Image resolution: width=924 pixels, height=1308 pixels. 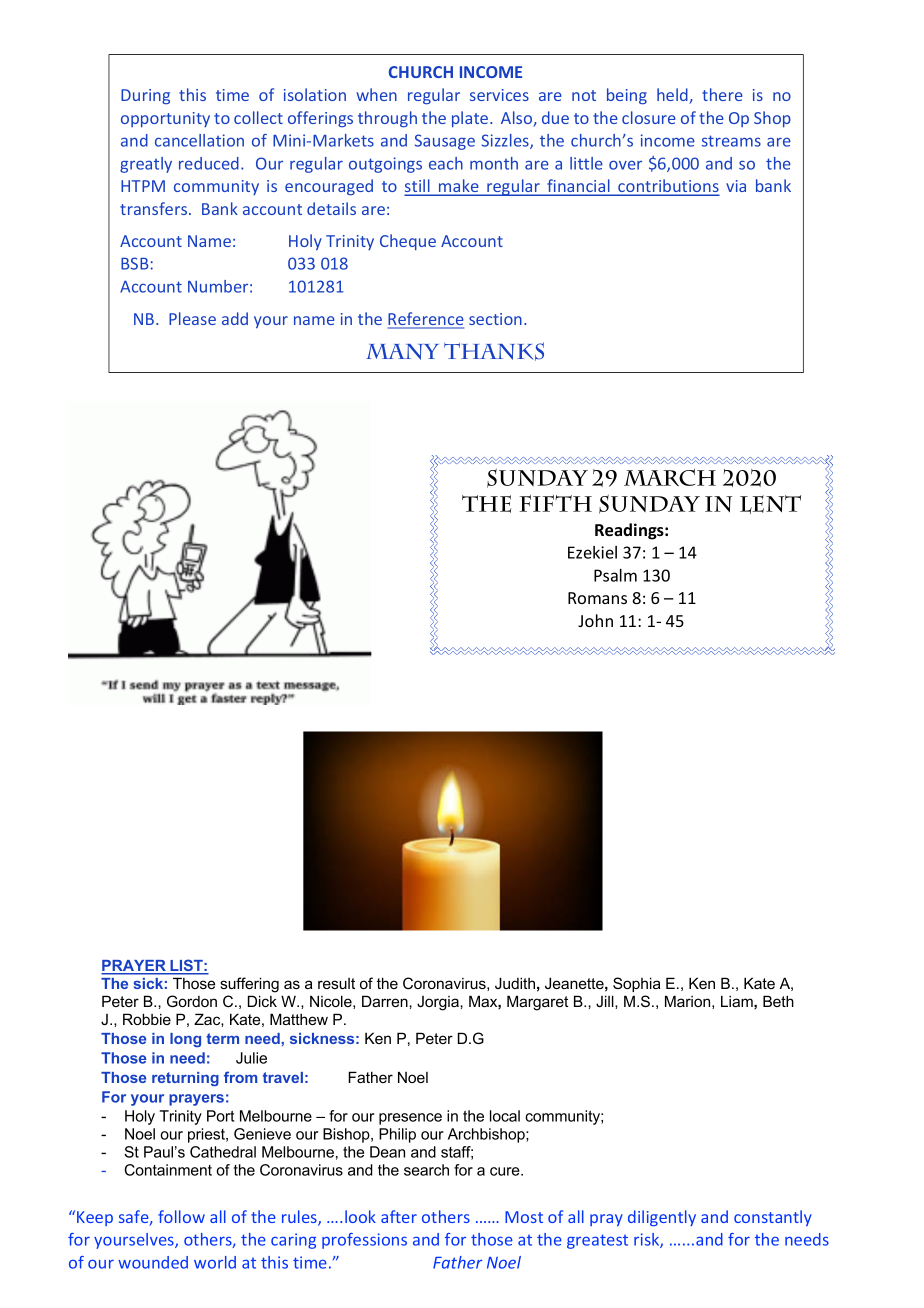 What do you see at coordinates (181, 1216) in the image?
I see `follow` at bounding box center [181, 1216].
